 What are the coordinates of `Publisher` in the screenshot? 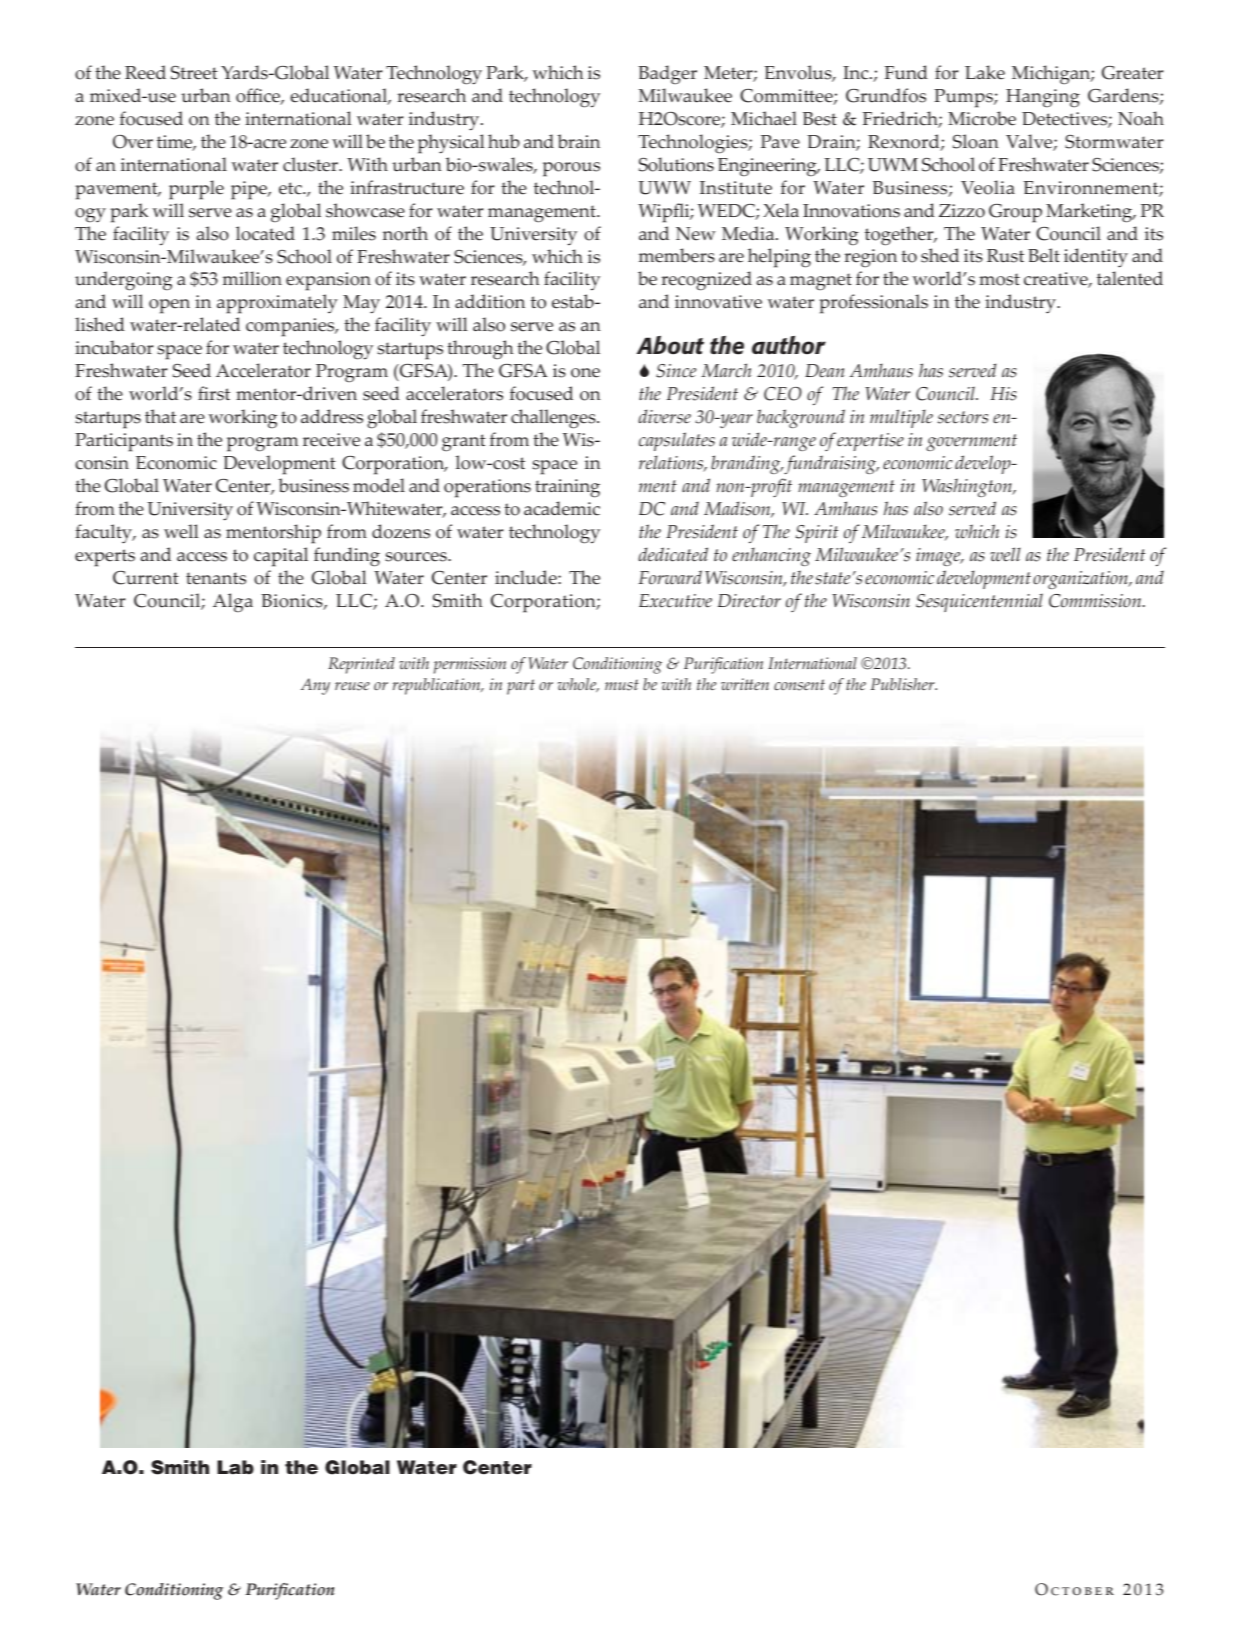 It's located at (904, 684).
